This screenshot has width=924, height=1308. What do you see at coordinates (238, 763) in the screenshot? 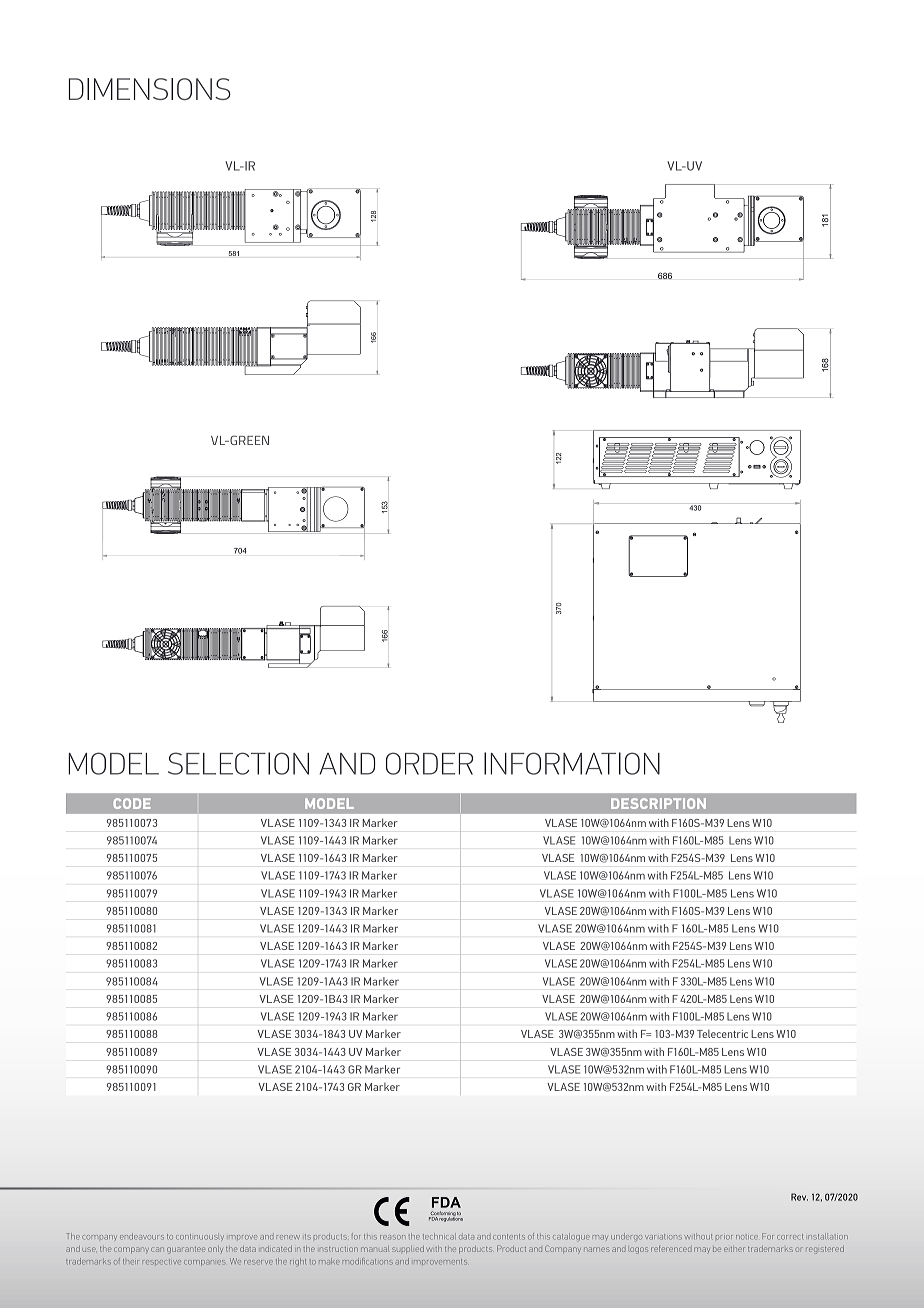
I see `SELECTION` at bounding box center [238, 763].
